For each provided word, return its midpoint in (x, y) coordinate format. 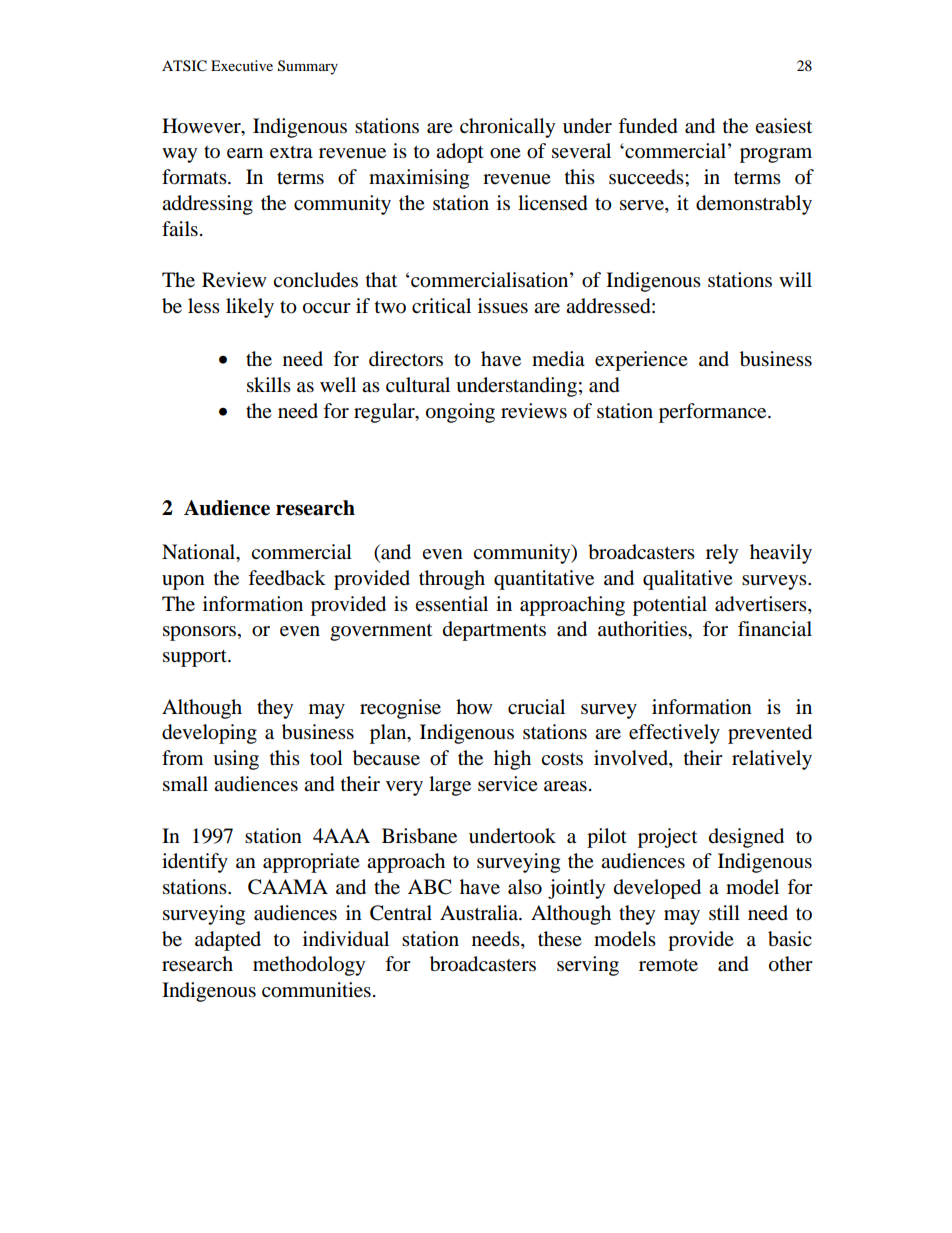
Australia (480, 913)
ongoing (460, 413)
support (196, 658)
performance (714, 413)
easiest (783, 126)
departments (494, 631)
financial (775, 629)
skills (269, 385)
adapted (228, 941)
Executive (242, 65)
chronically (507, 128)
